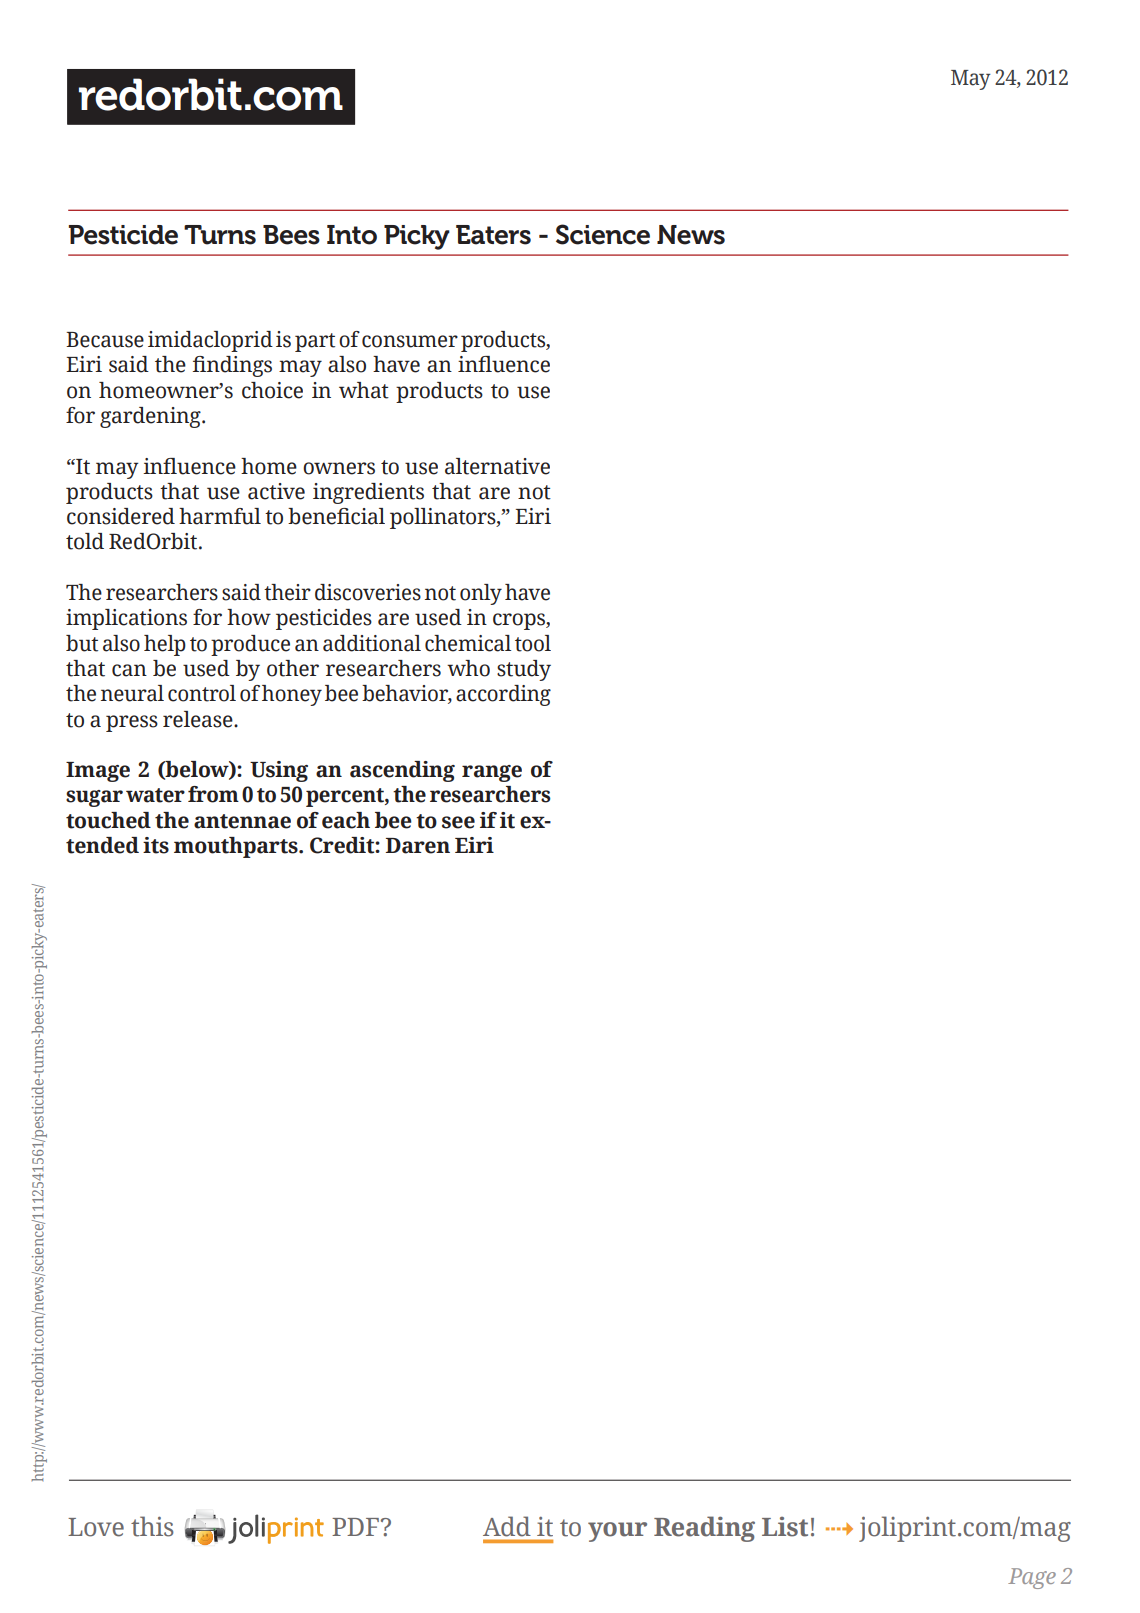 This document has height=1613, width=1140. What do you see at coordinates (242, 821) in the document?
I see `antennae` at bounding box center [242, 821].
